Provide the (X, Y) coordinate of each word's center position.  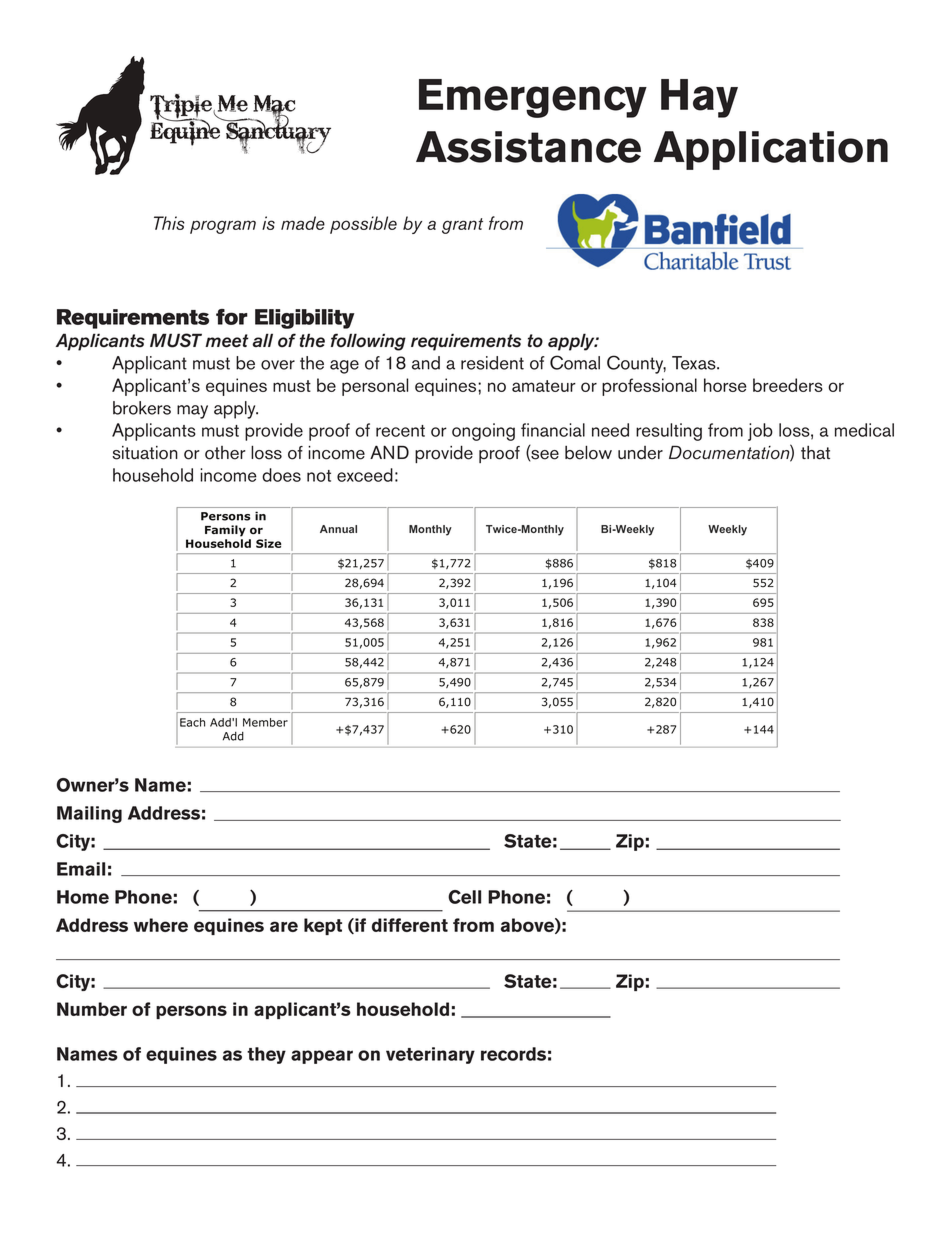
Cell (464, 897)
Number (92, 1009)
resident (492, 363)
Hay (699, 98)
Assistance (528, 147)
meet (227, 341)
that (815, 452)
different (410, 925)
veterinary (430, 1055)
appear (322, 1057)
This (169, 223)
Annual (338, 529)
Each (192, 722)
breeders (788, 385)
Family (225, 531)
